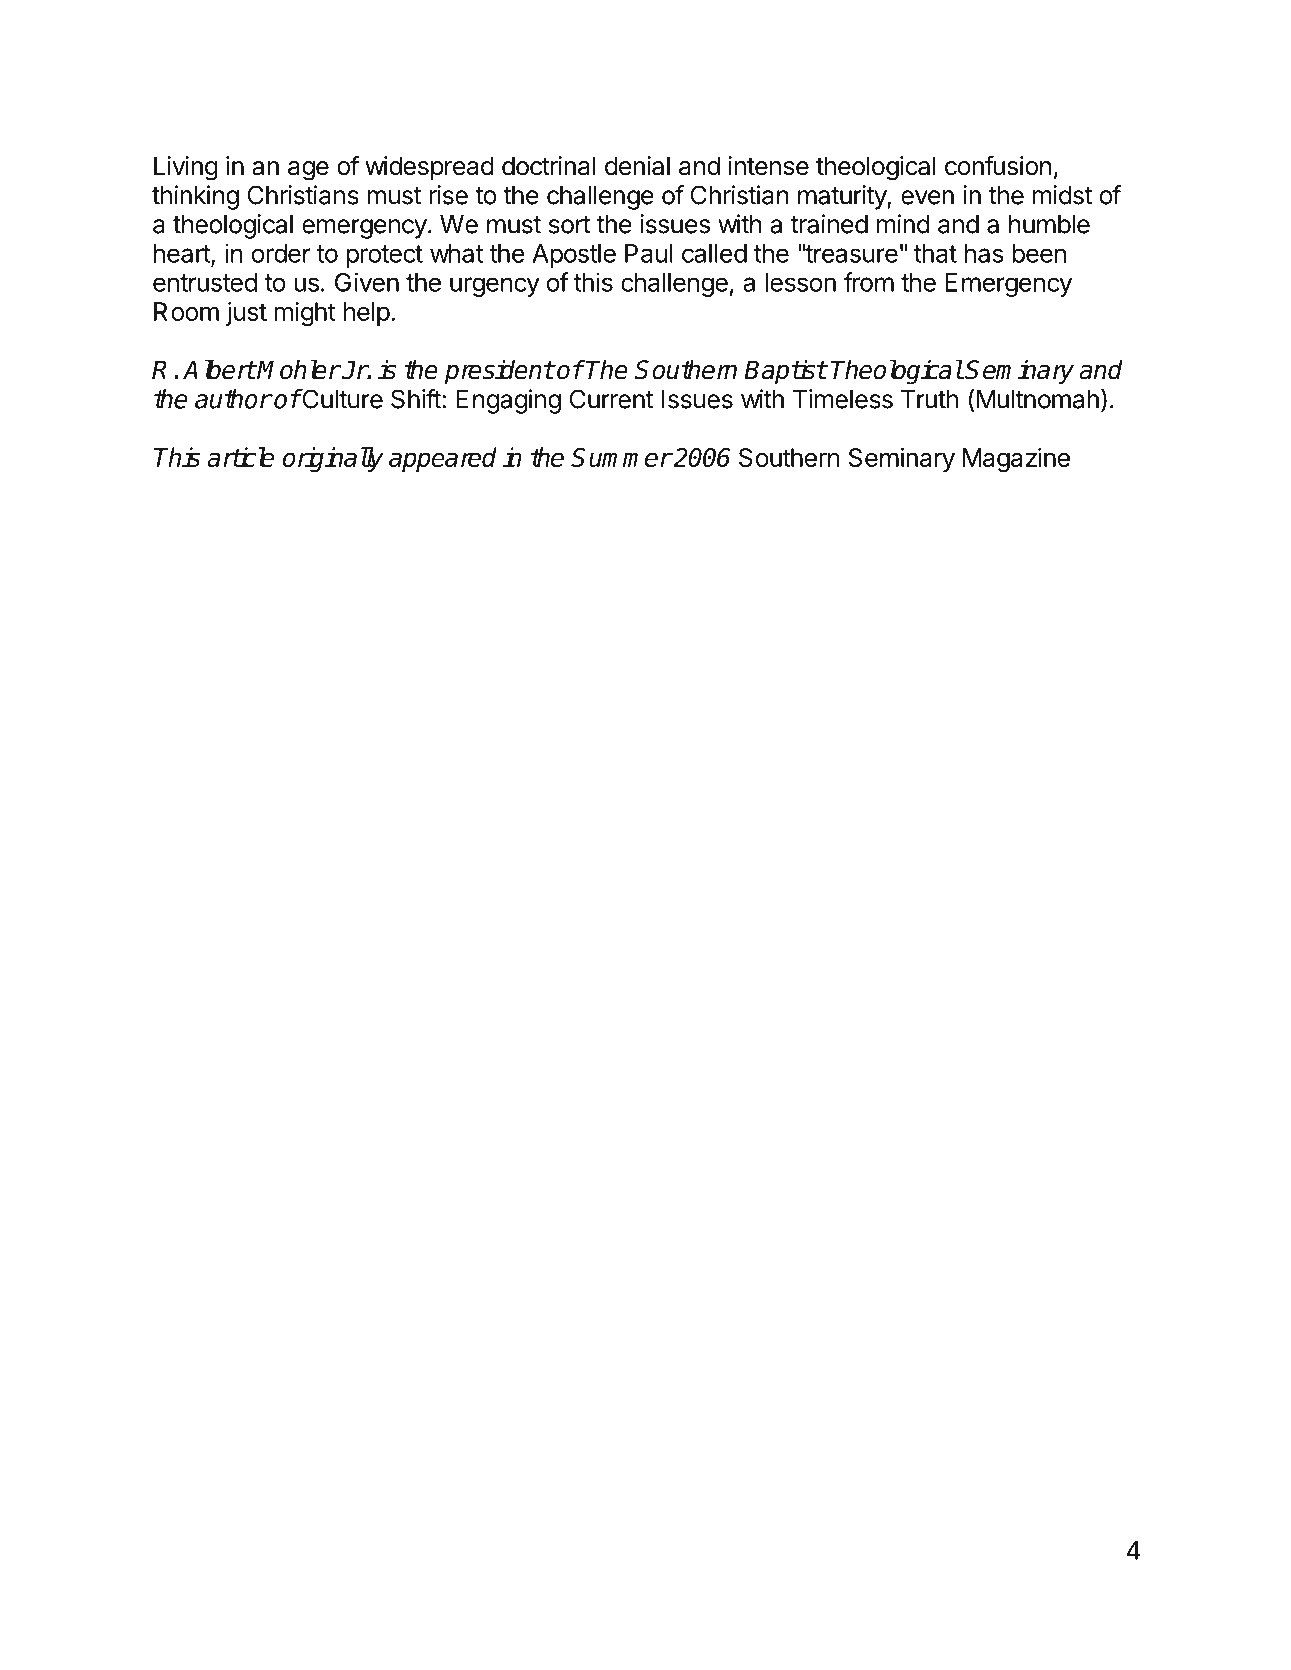 This document has width=1291, height=1670. I want to click on age, so click(308, 171).
